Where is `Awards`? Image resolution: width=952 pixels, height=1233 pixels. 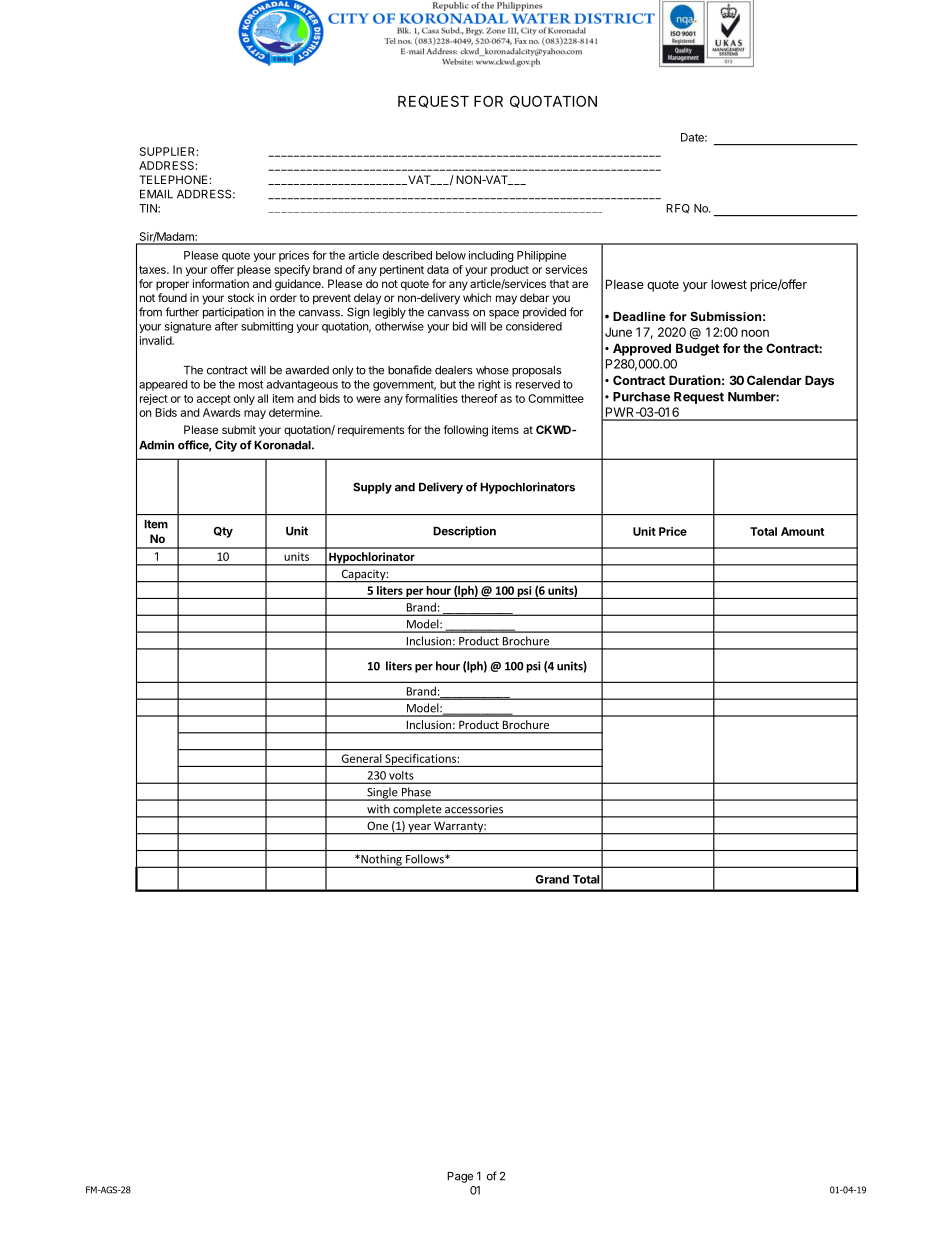
Awards is located at coordinates (221, 412).
